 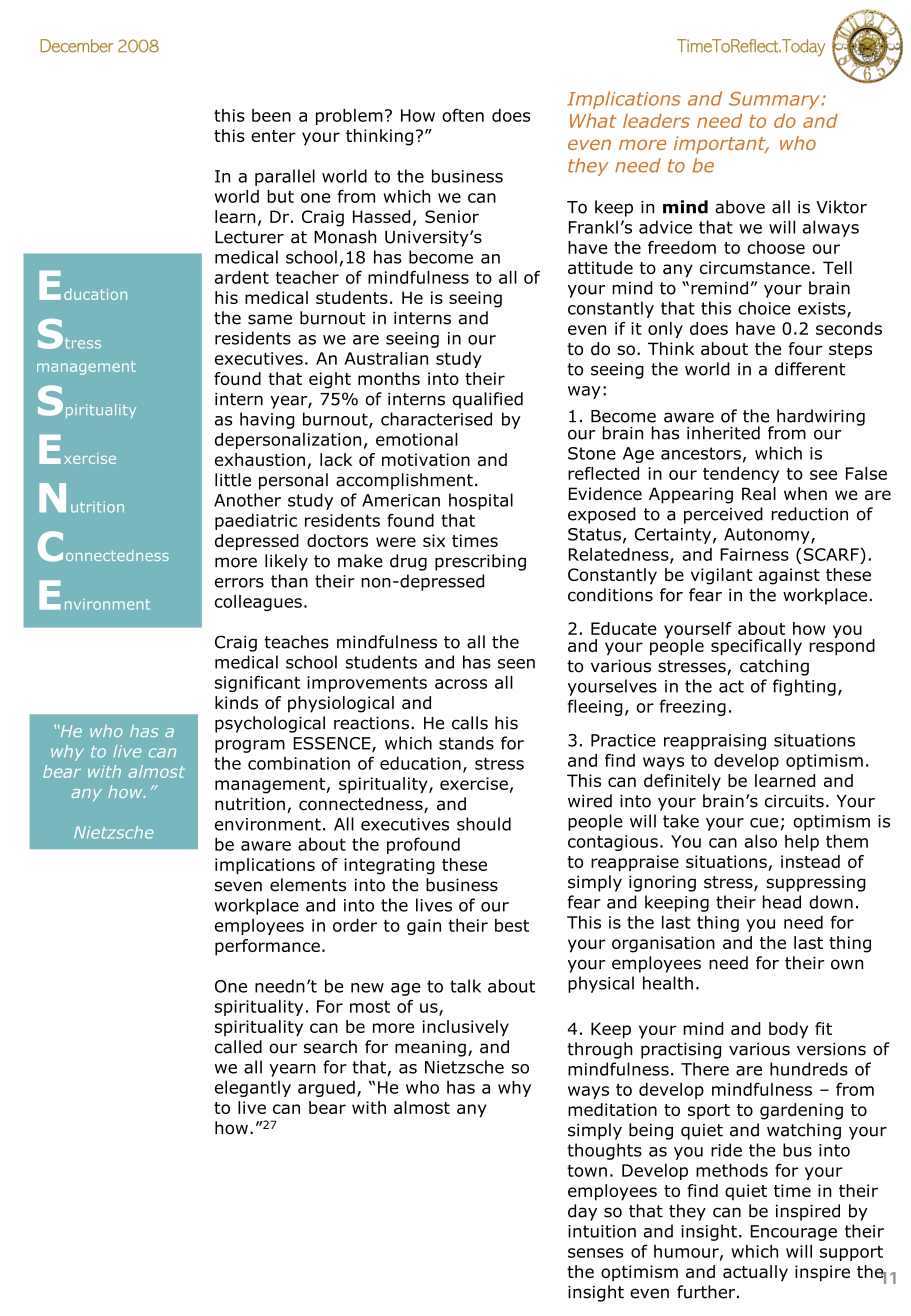 I want to click on catching, so click(x=774, y=667).
